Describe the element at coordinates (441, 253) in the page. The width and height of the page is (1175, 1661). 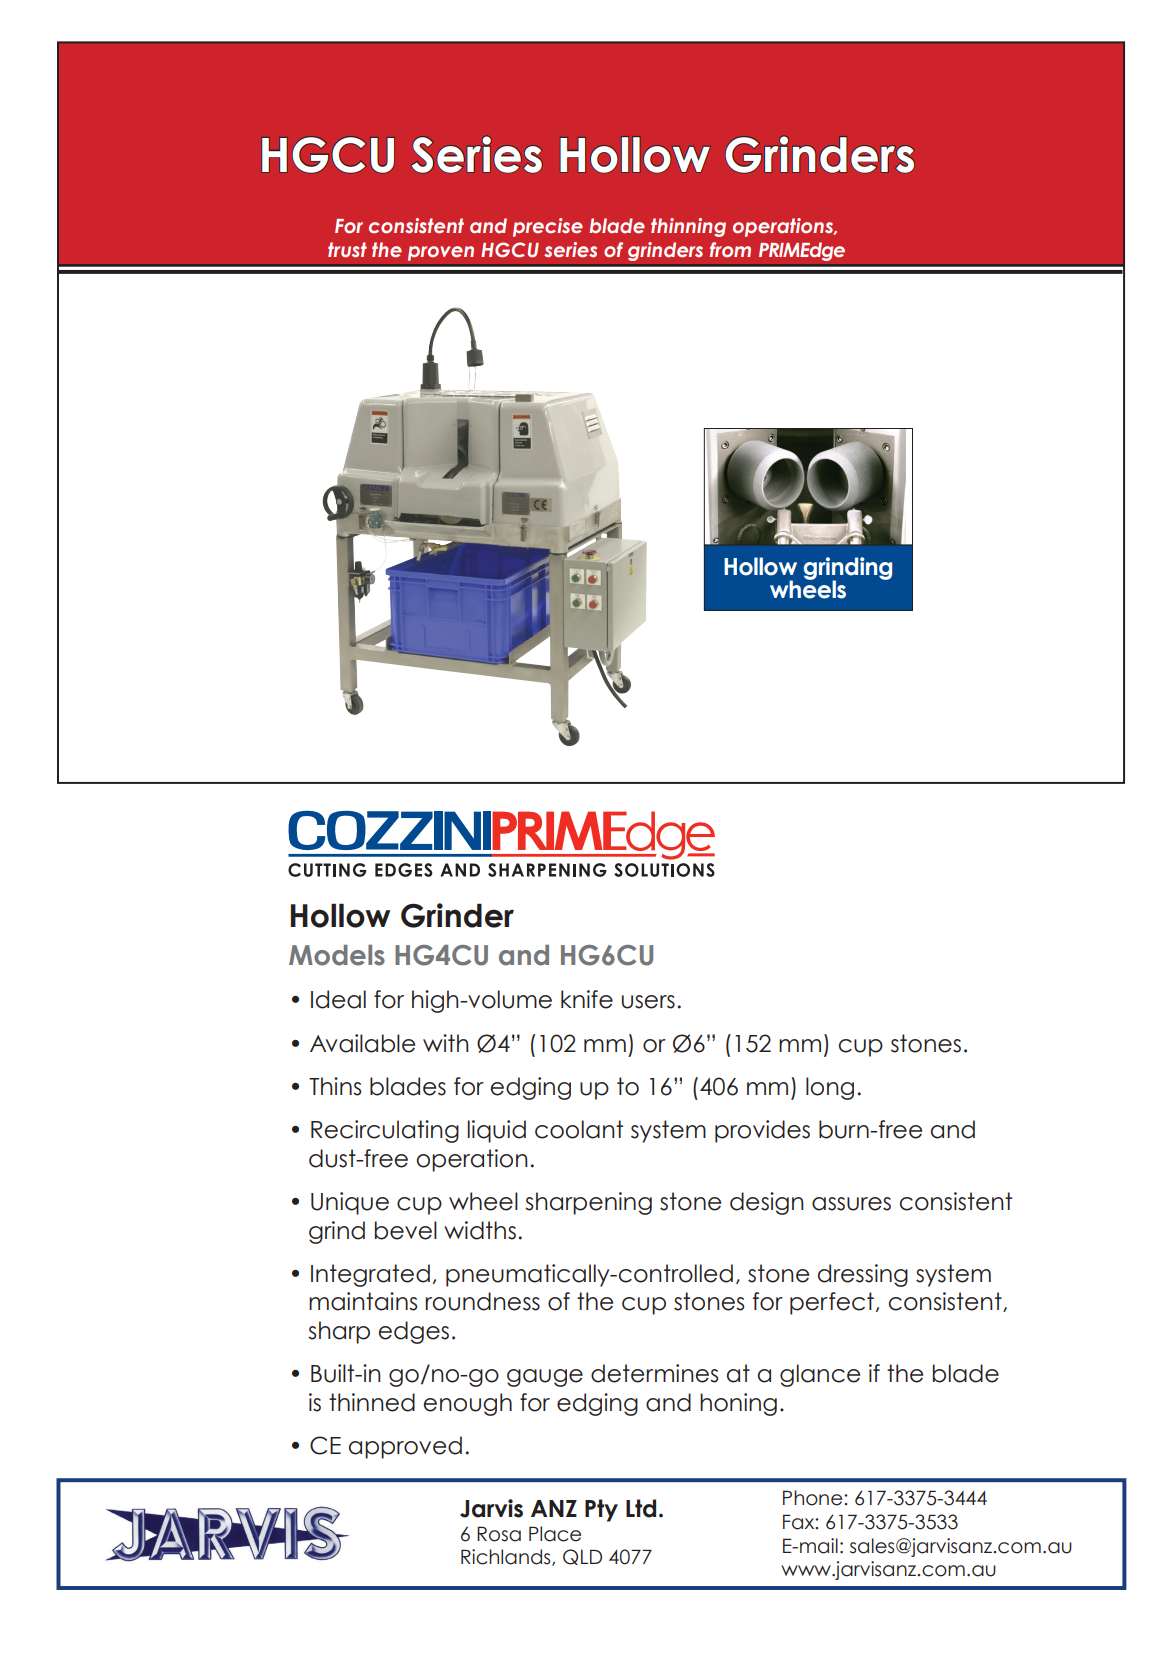
I see `proven` at that location.
